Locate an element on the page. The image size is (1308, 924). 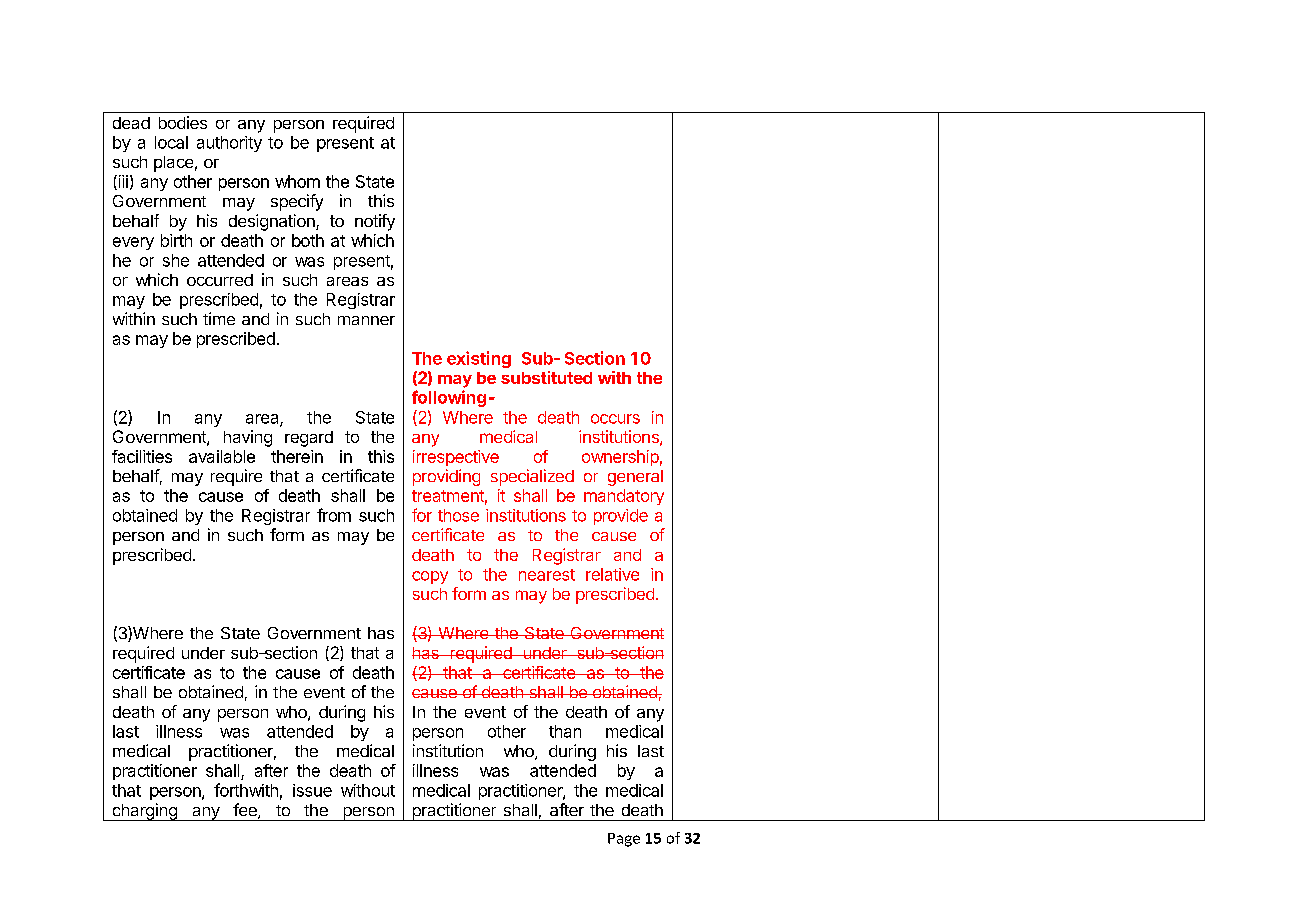
local is located at coordinates (171, 142).
